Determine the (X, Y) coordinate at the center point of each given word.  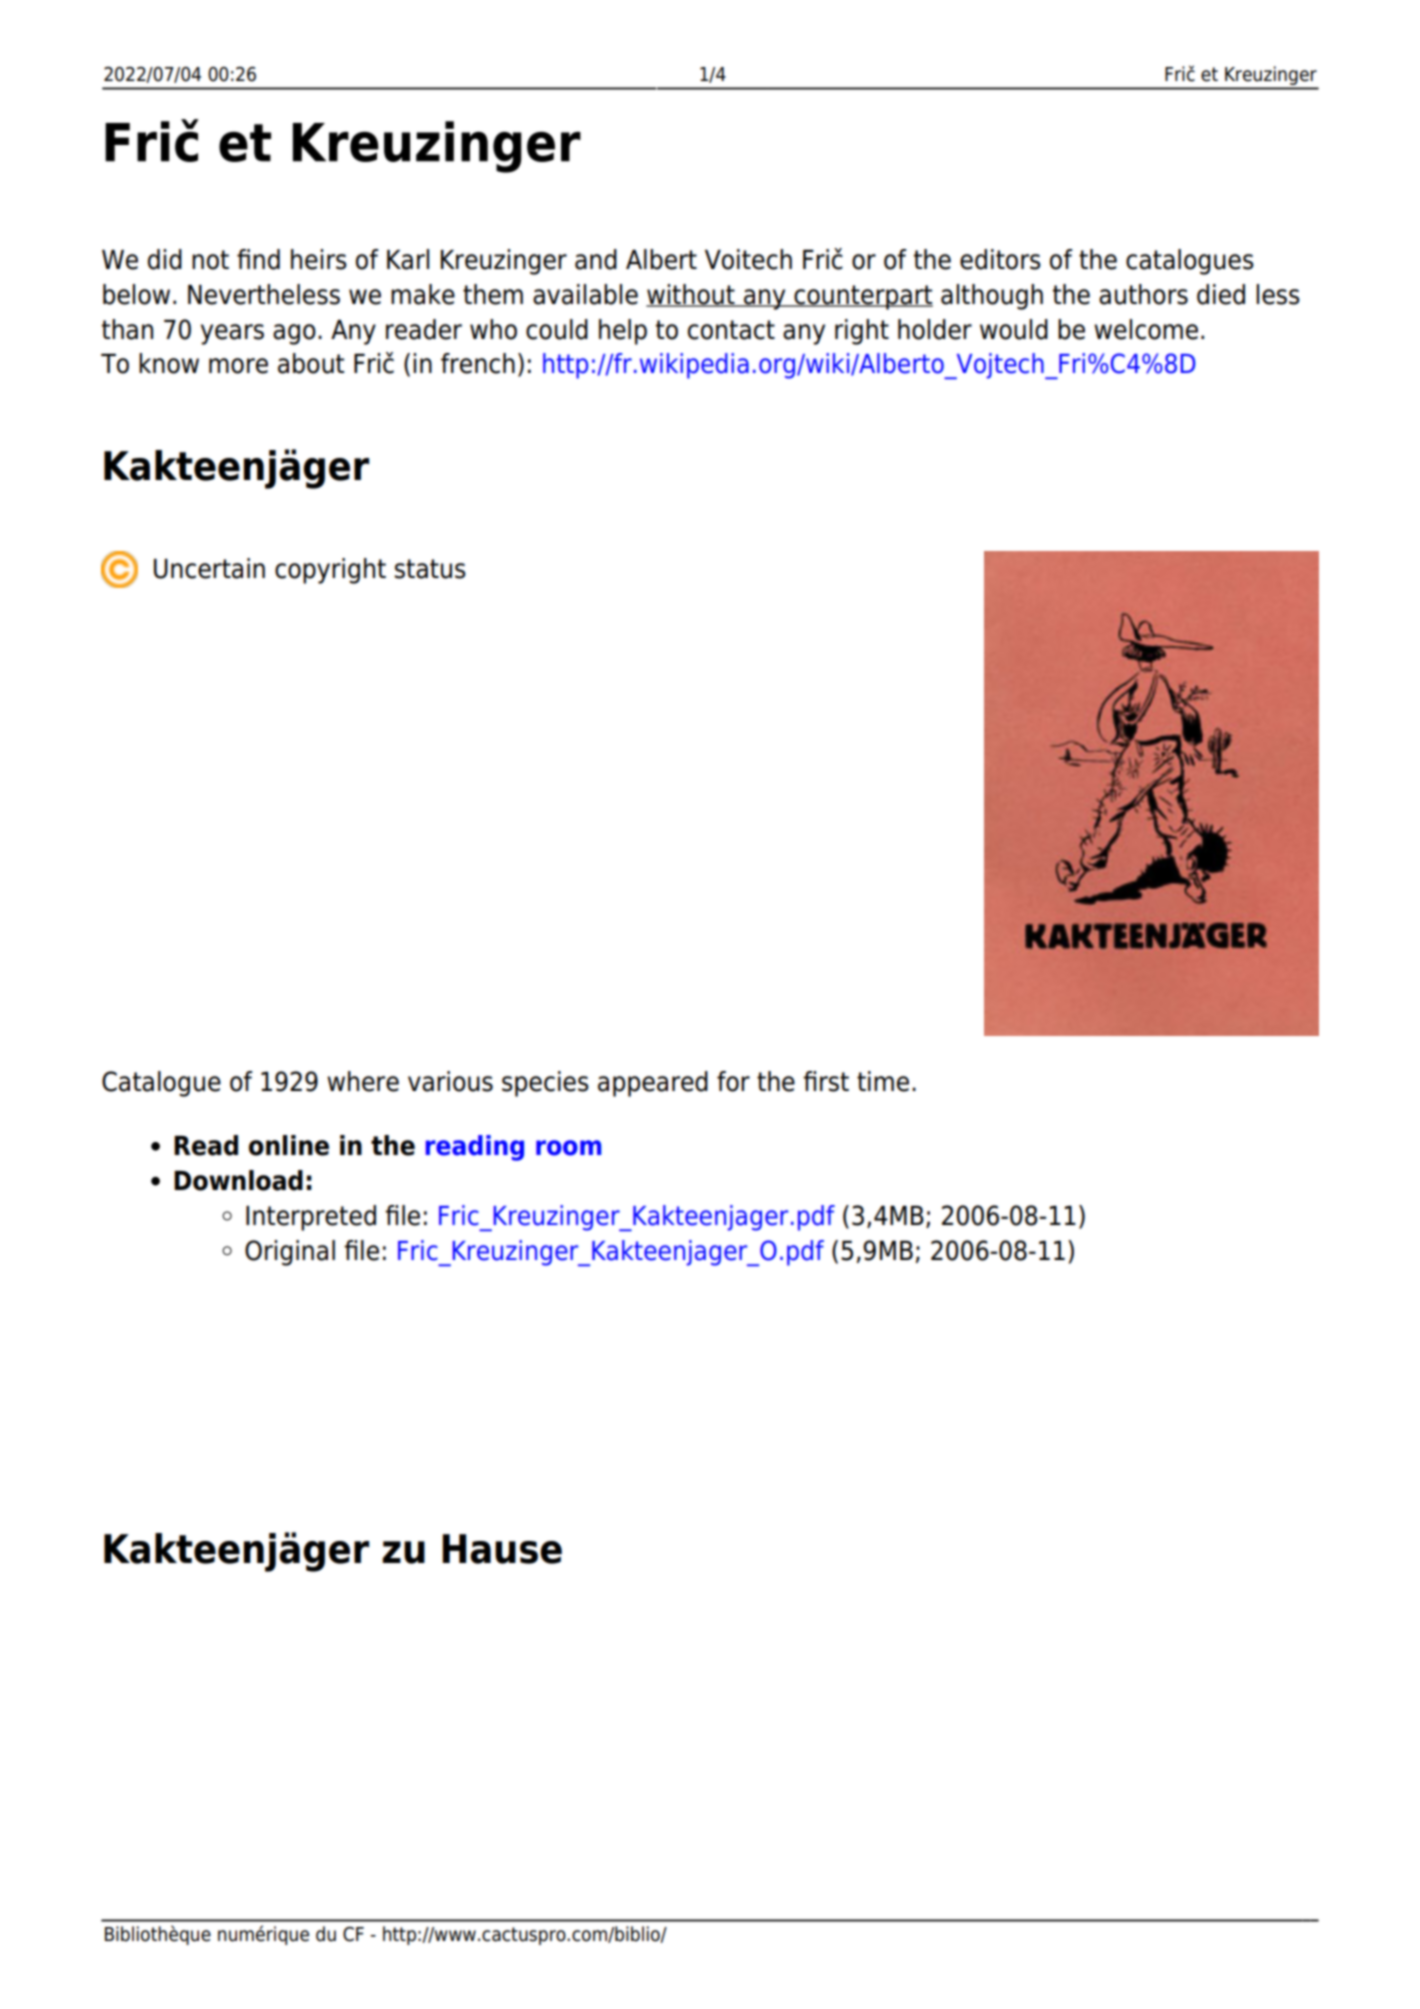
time (883, 1081)
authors (1143, 294)
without (691, 295)
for (733, 1081)
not (210, 260)
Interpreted (311, 1218)
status (430, 569)
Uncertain (209, 568)
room (568, 1148)
